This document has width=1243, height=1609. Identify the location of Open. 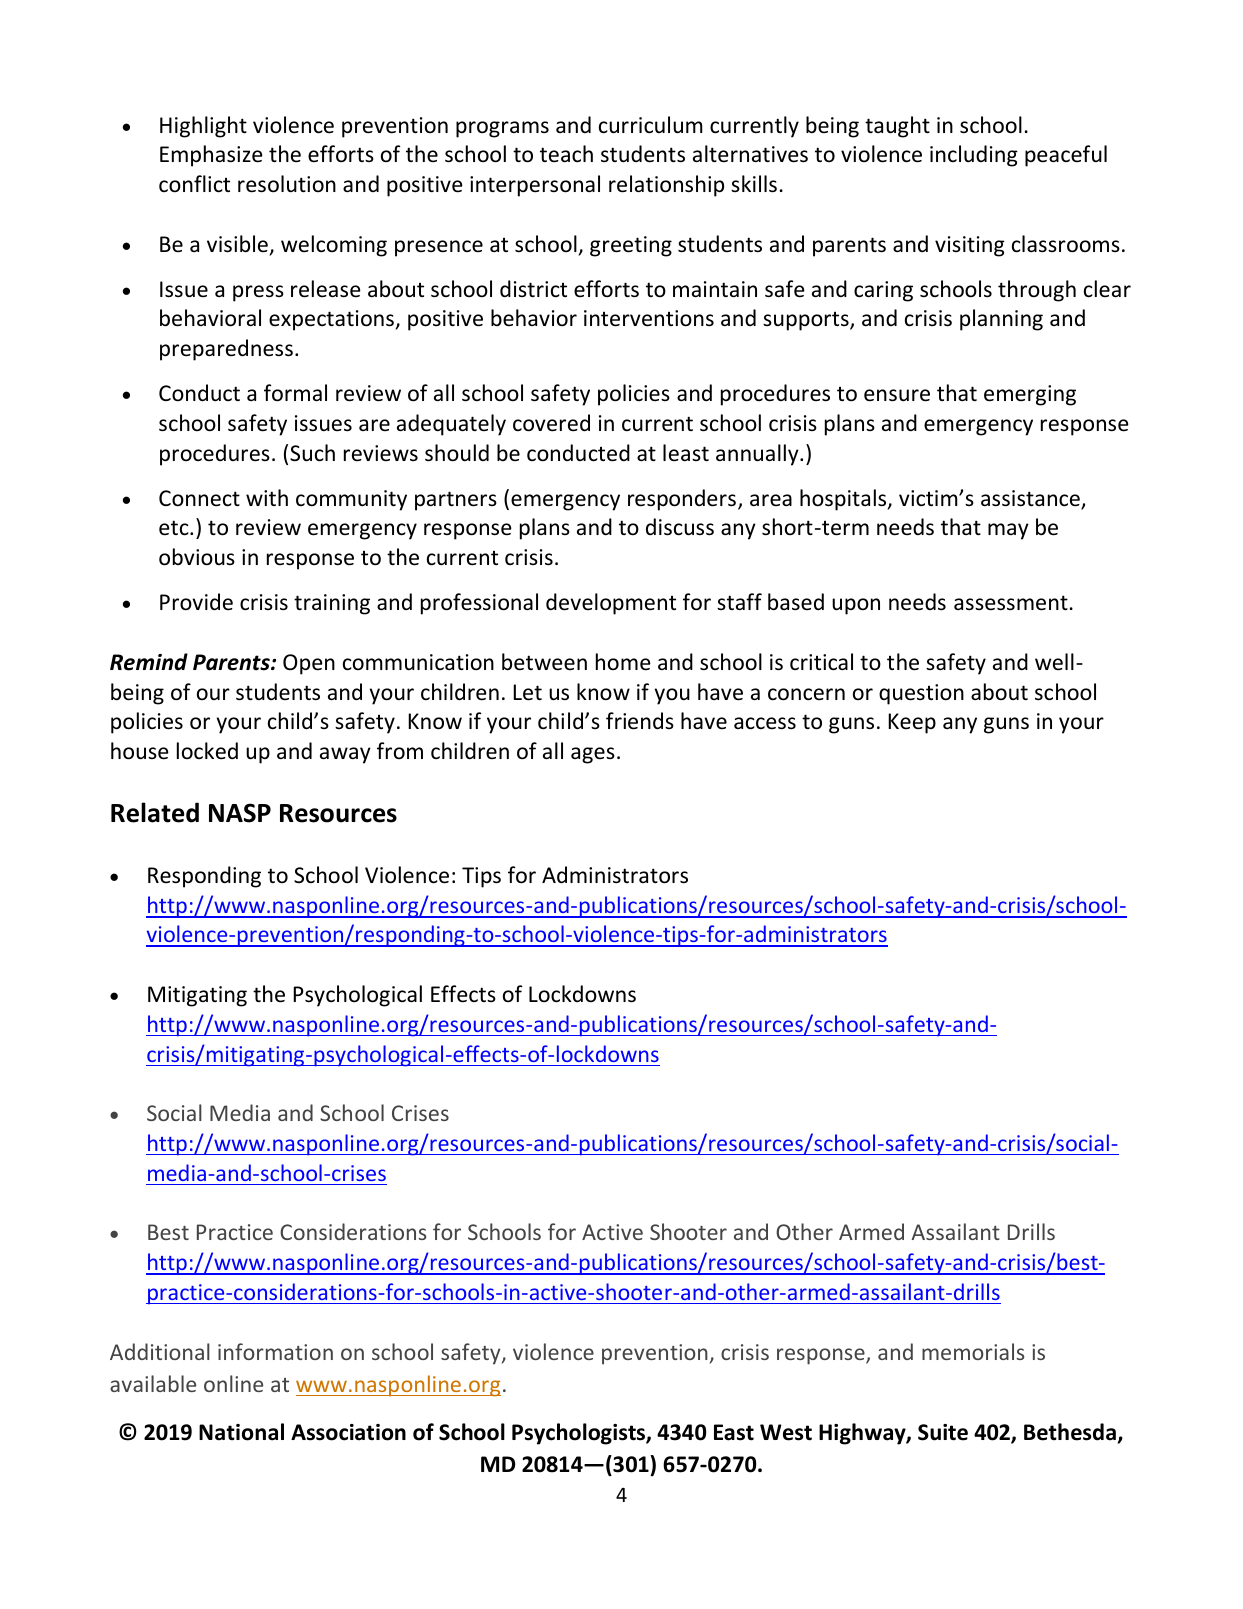
(309, 664).
